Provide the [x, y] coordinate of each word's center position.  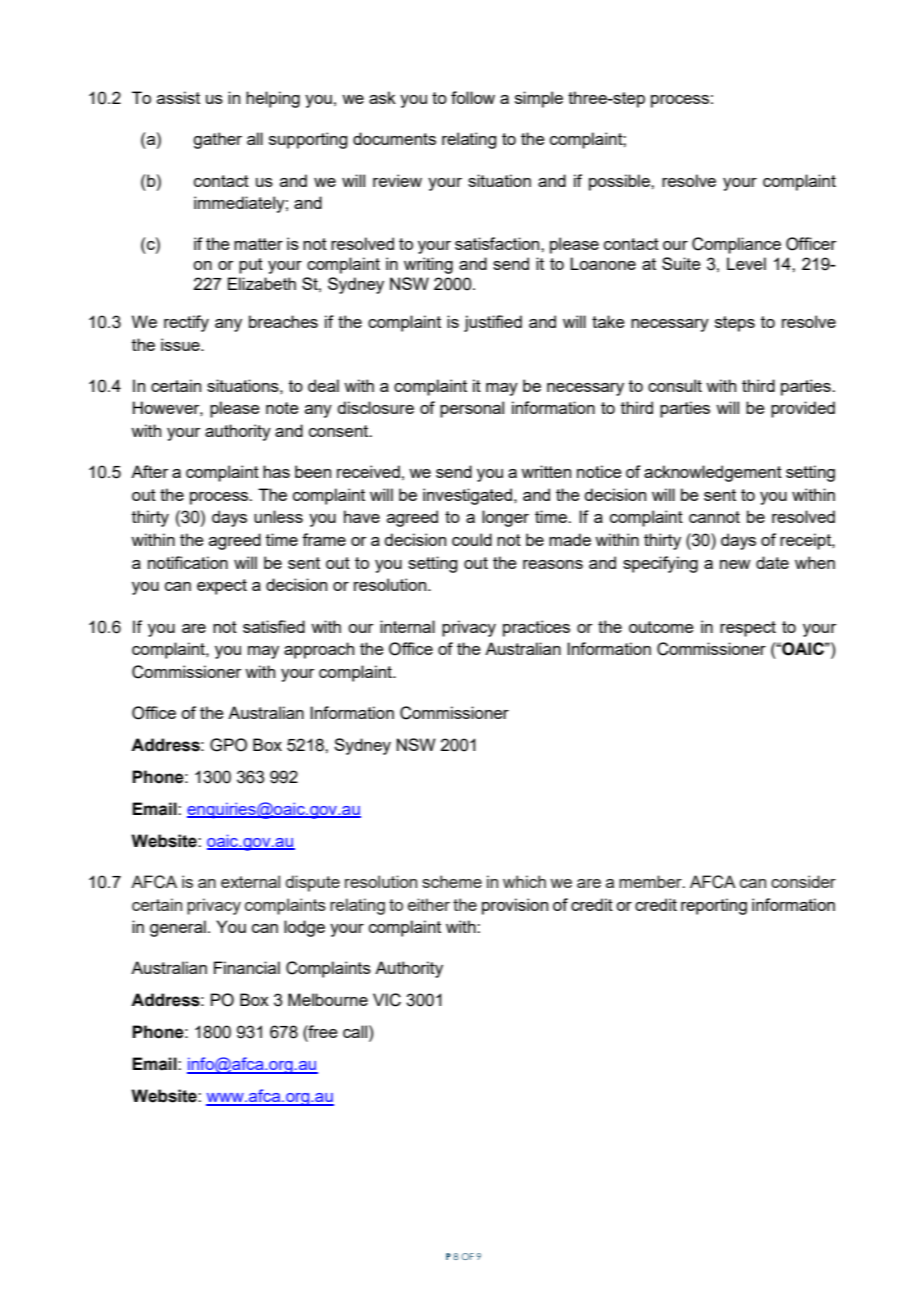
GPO [228, 745]
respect [748, 629]
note [282, 408]
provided [803, 409]
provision [515, 906]
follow [473, 97]
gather [217, 140]
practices [536, 628]
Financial [247, 967]
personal [472, 409]
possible [620, 182]
